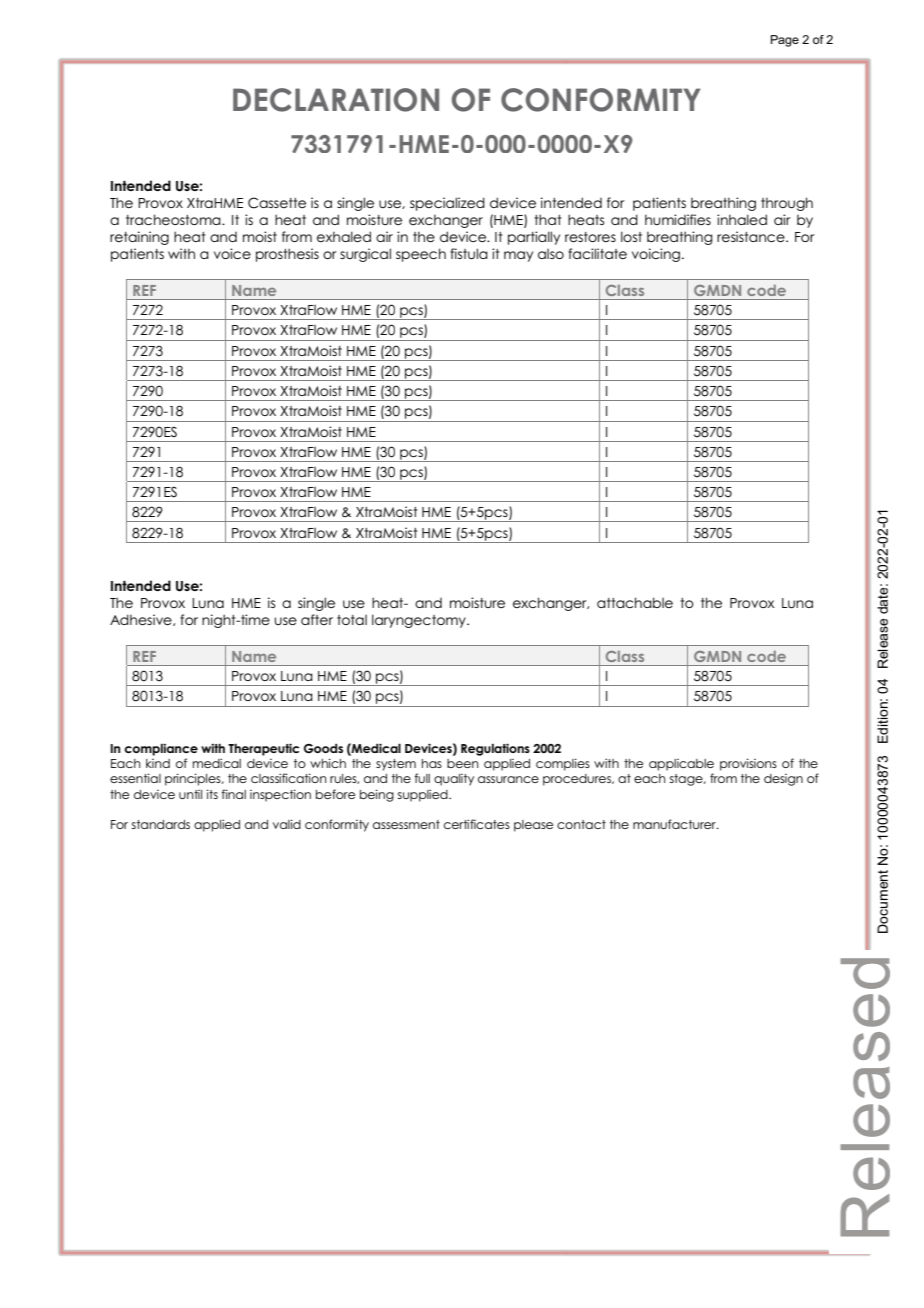  What do you see at coordinates (752, 236) in the screenshot?
I see `resistance` at bounding box center [752, 236].
